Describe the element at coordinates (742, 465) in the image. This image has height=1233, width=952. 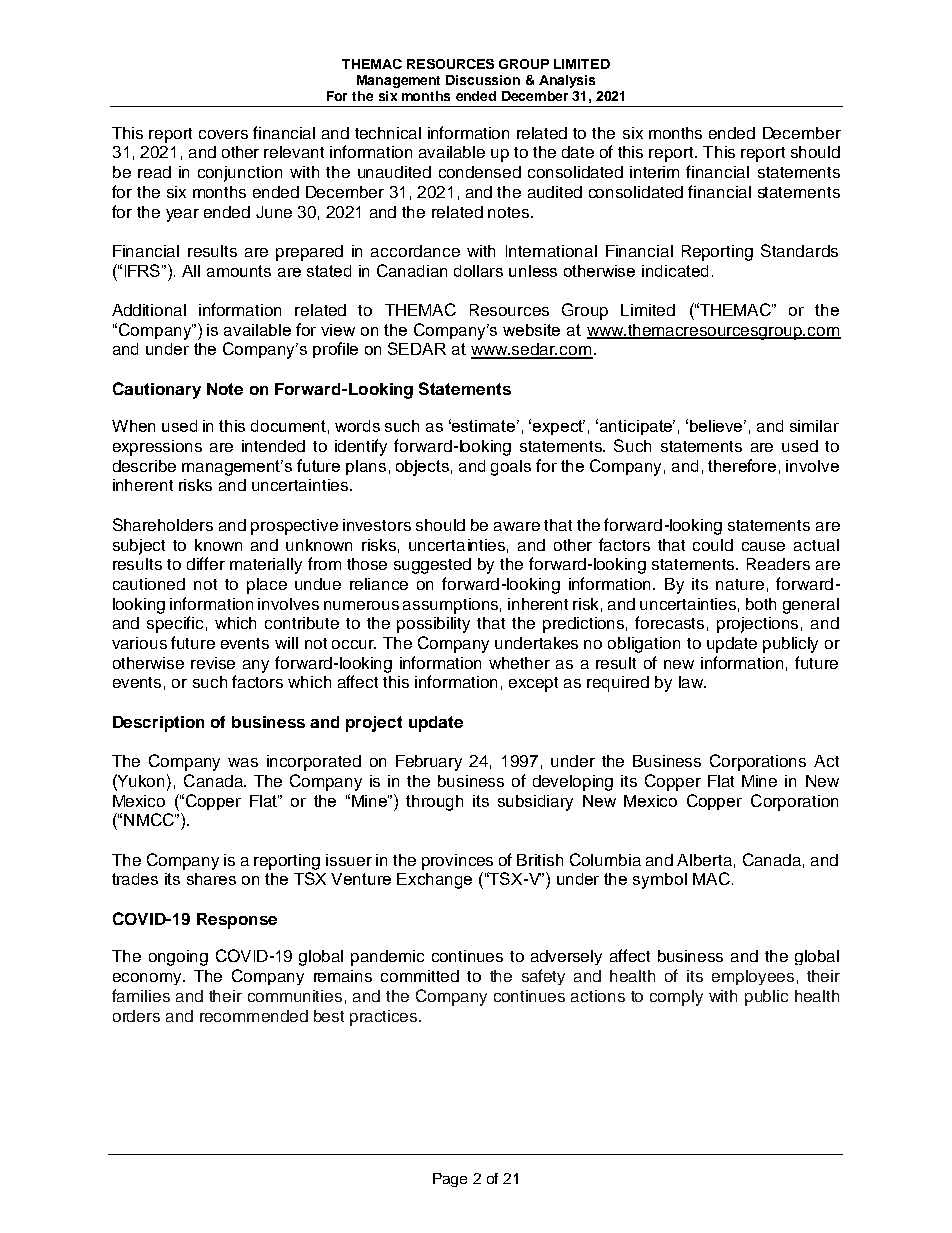
I see `therefore` at that location.
